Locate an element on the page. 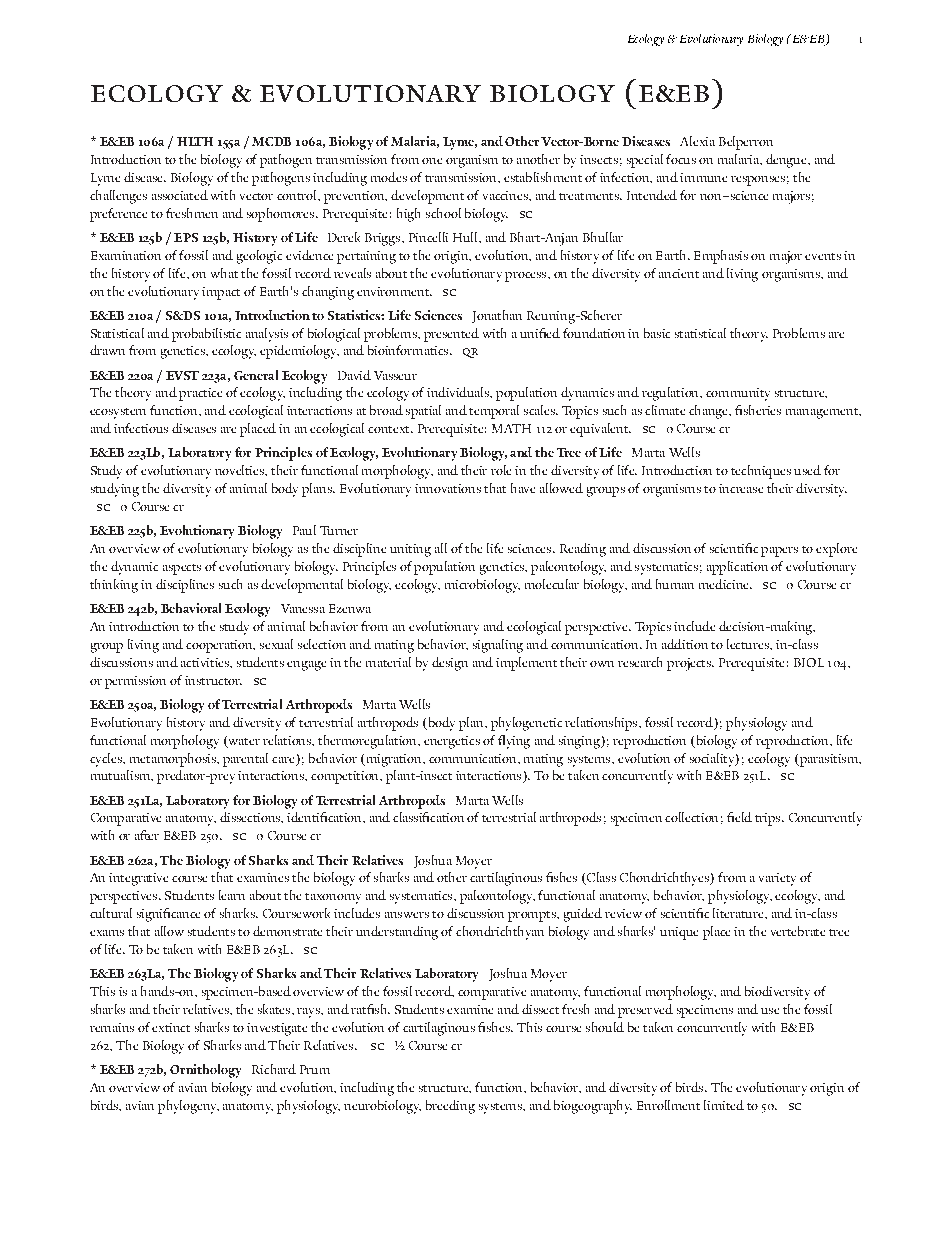 The height and width of the document is (1233, 952). Ornithology is located at coordinates (205, 1071).
